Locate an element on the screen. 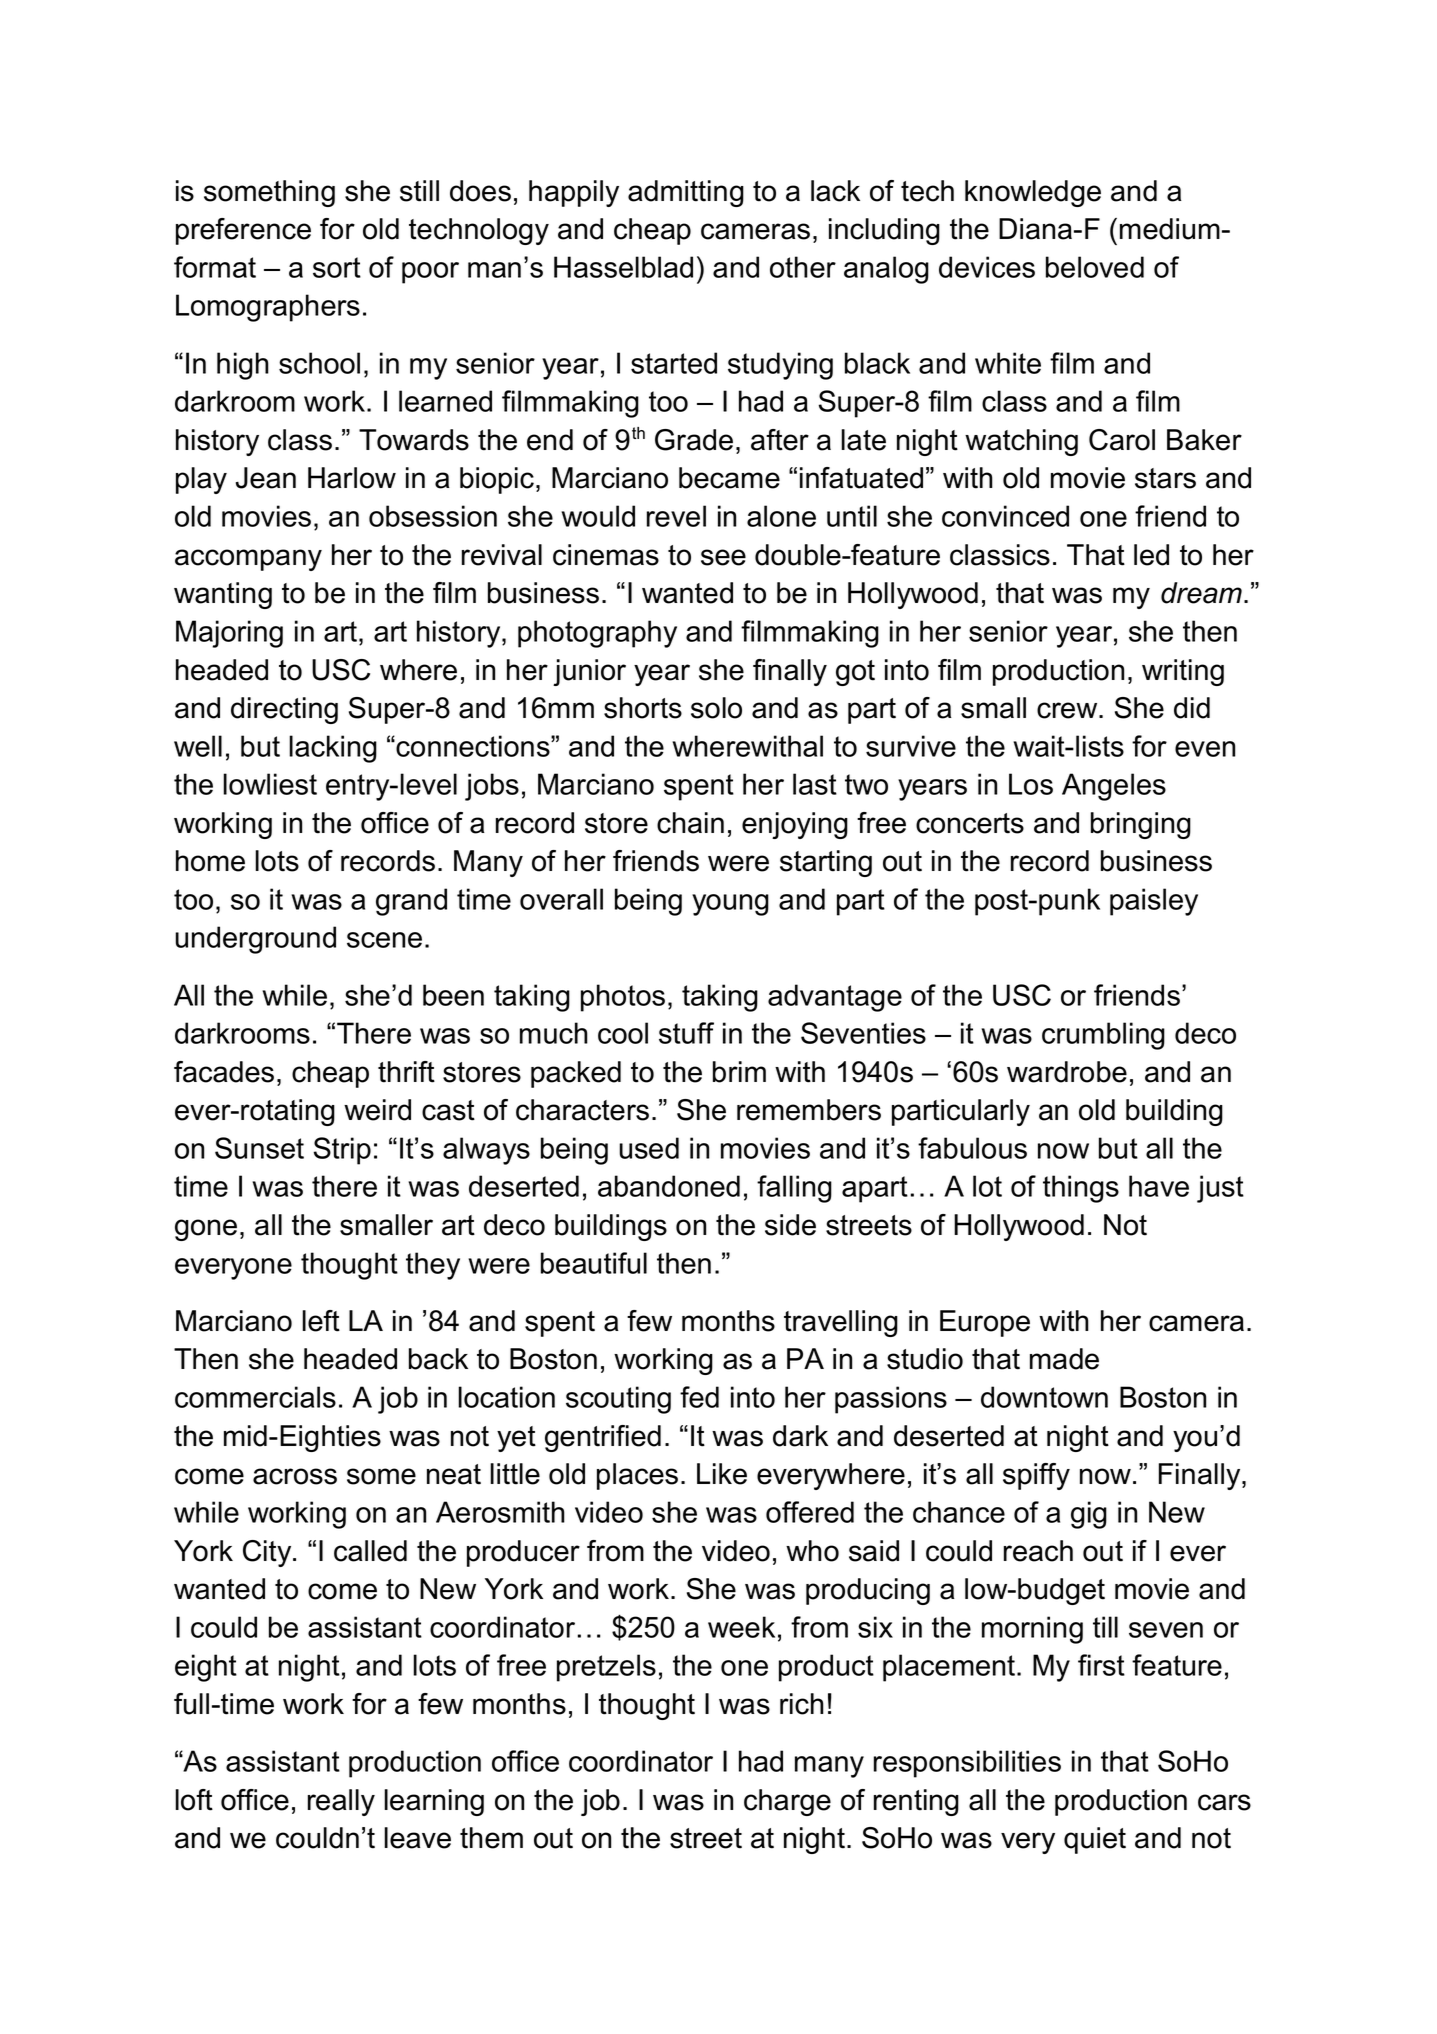  sort is located at coordinates (337, 267).
